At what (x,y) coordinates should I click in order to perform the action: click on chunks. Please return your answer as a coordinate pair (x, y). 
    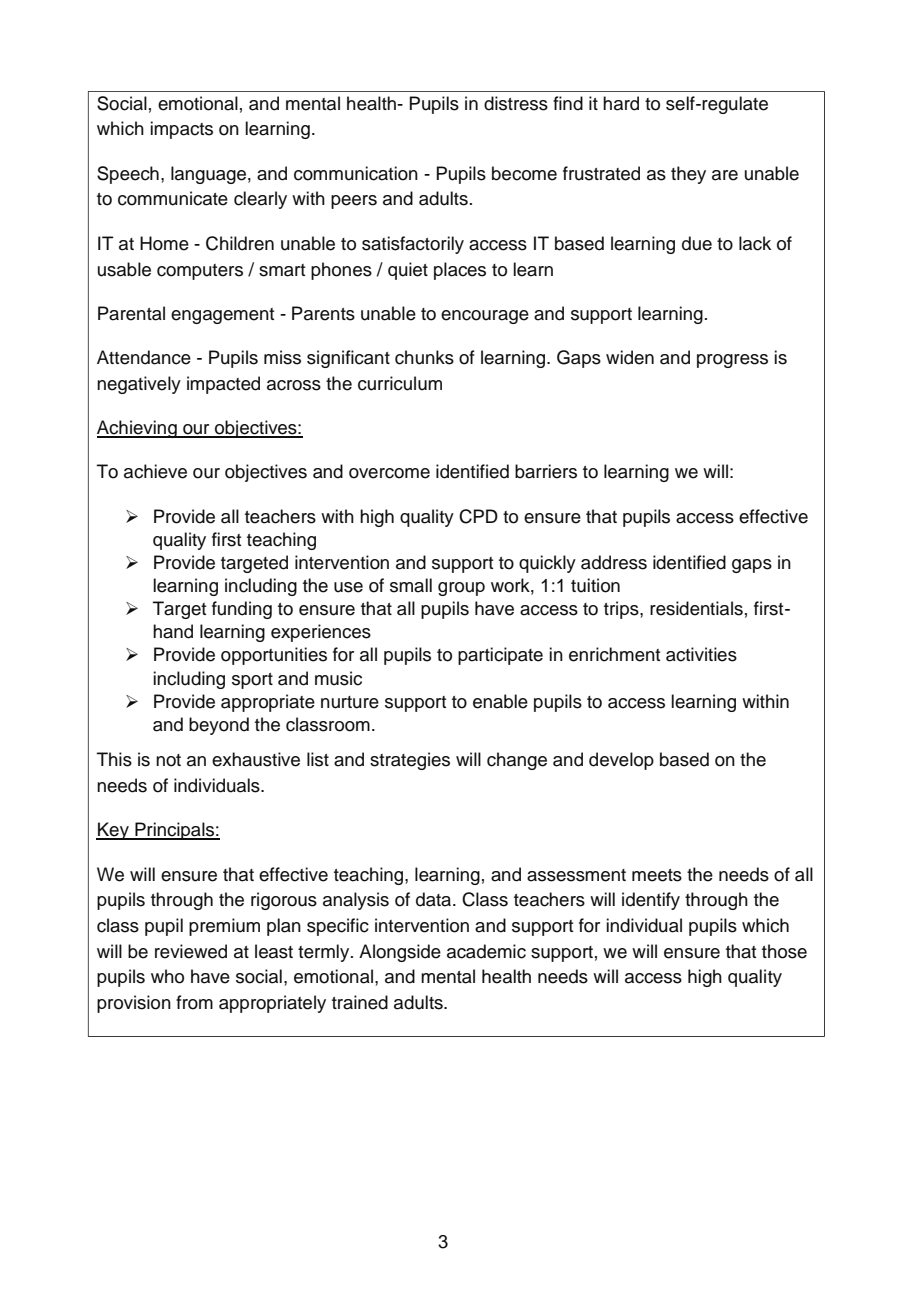
    Looking at the image, I should click on (424, 357).
